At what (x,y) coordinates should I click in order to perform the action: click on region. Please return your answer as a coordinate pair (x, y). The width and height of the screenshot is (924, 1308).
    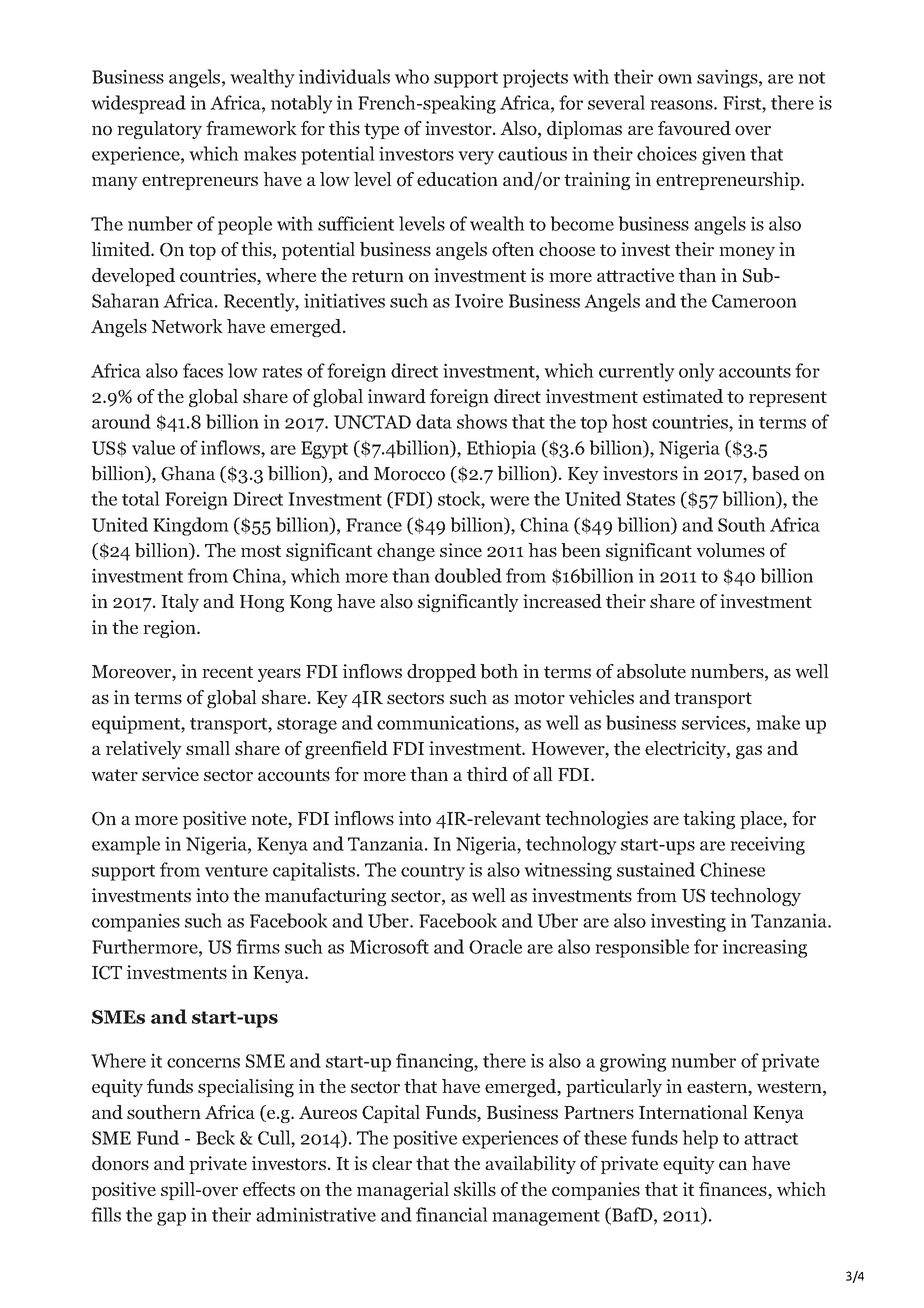
    Looking at the image, I should click on (170, 629).
